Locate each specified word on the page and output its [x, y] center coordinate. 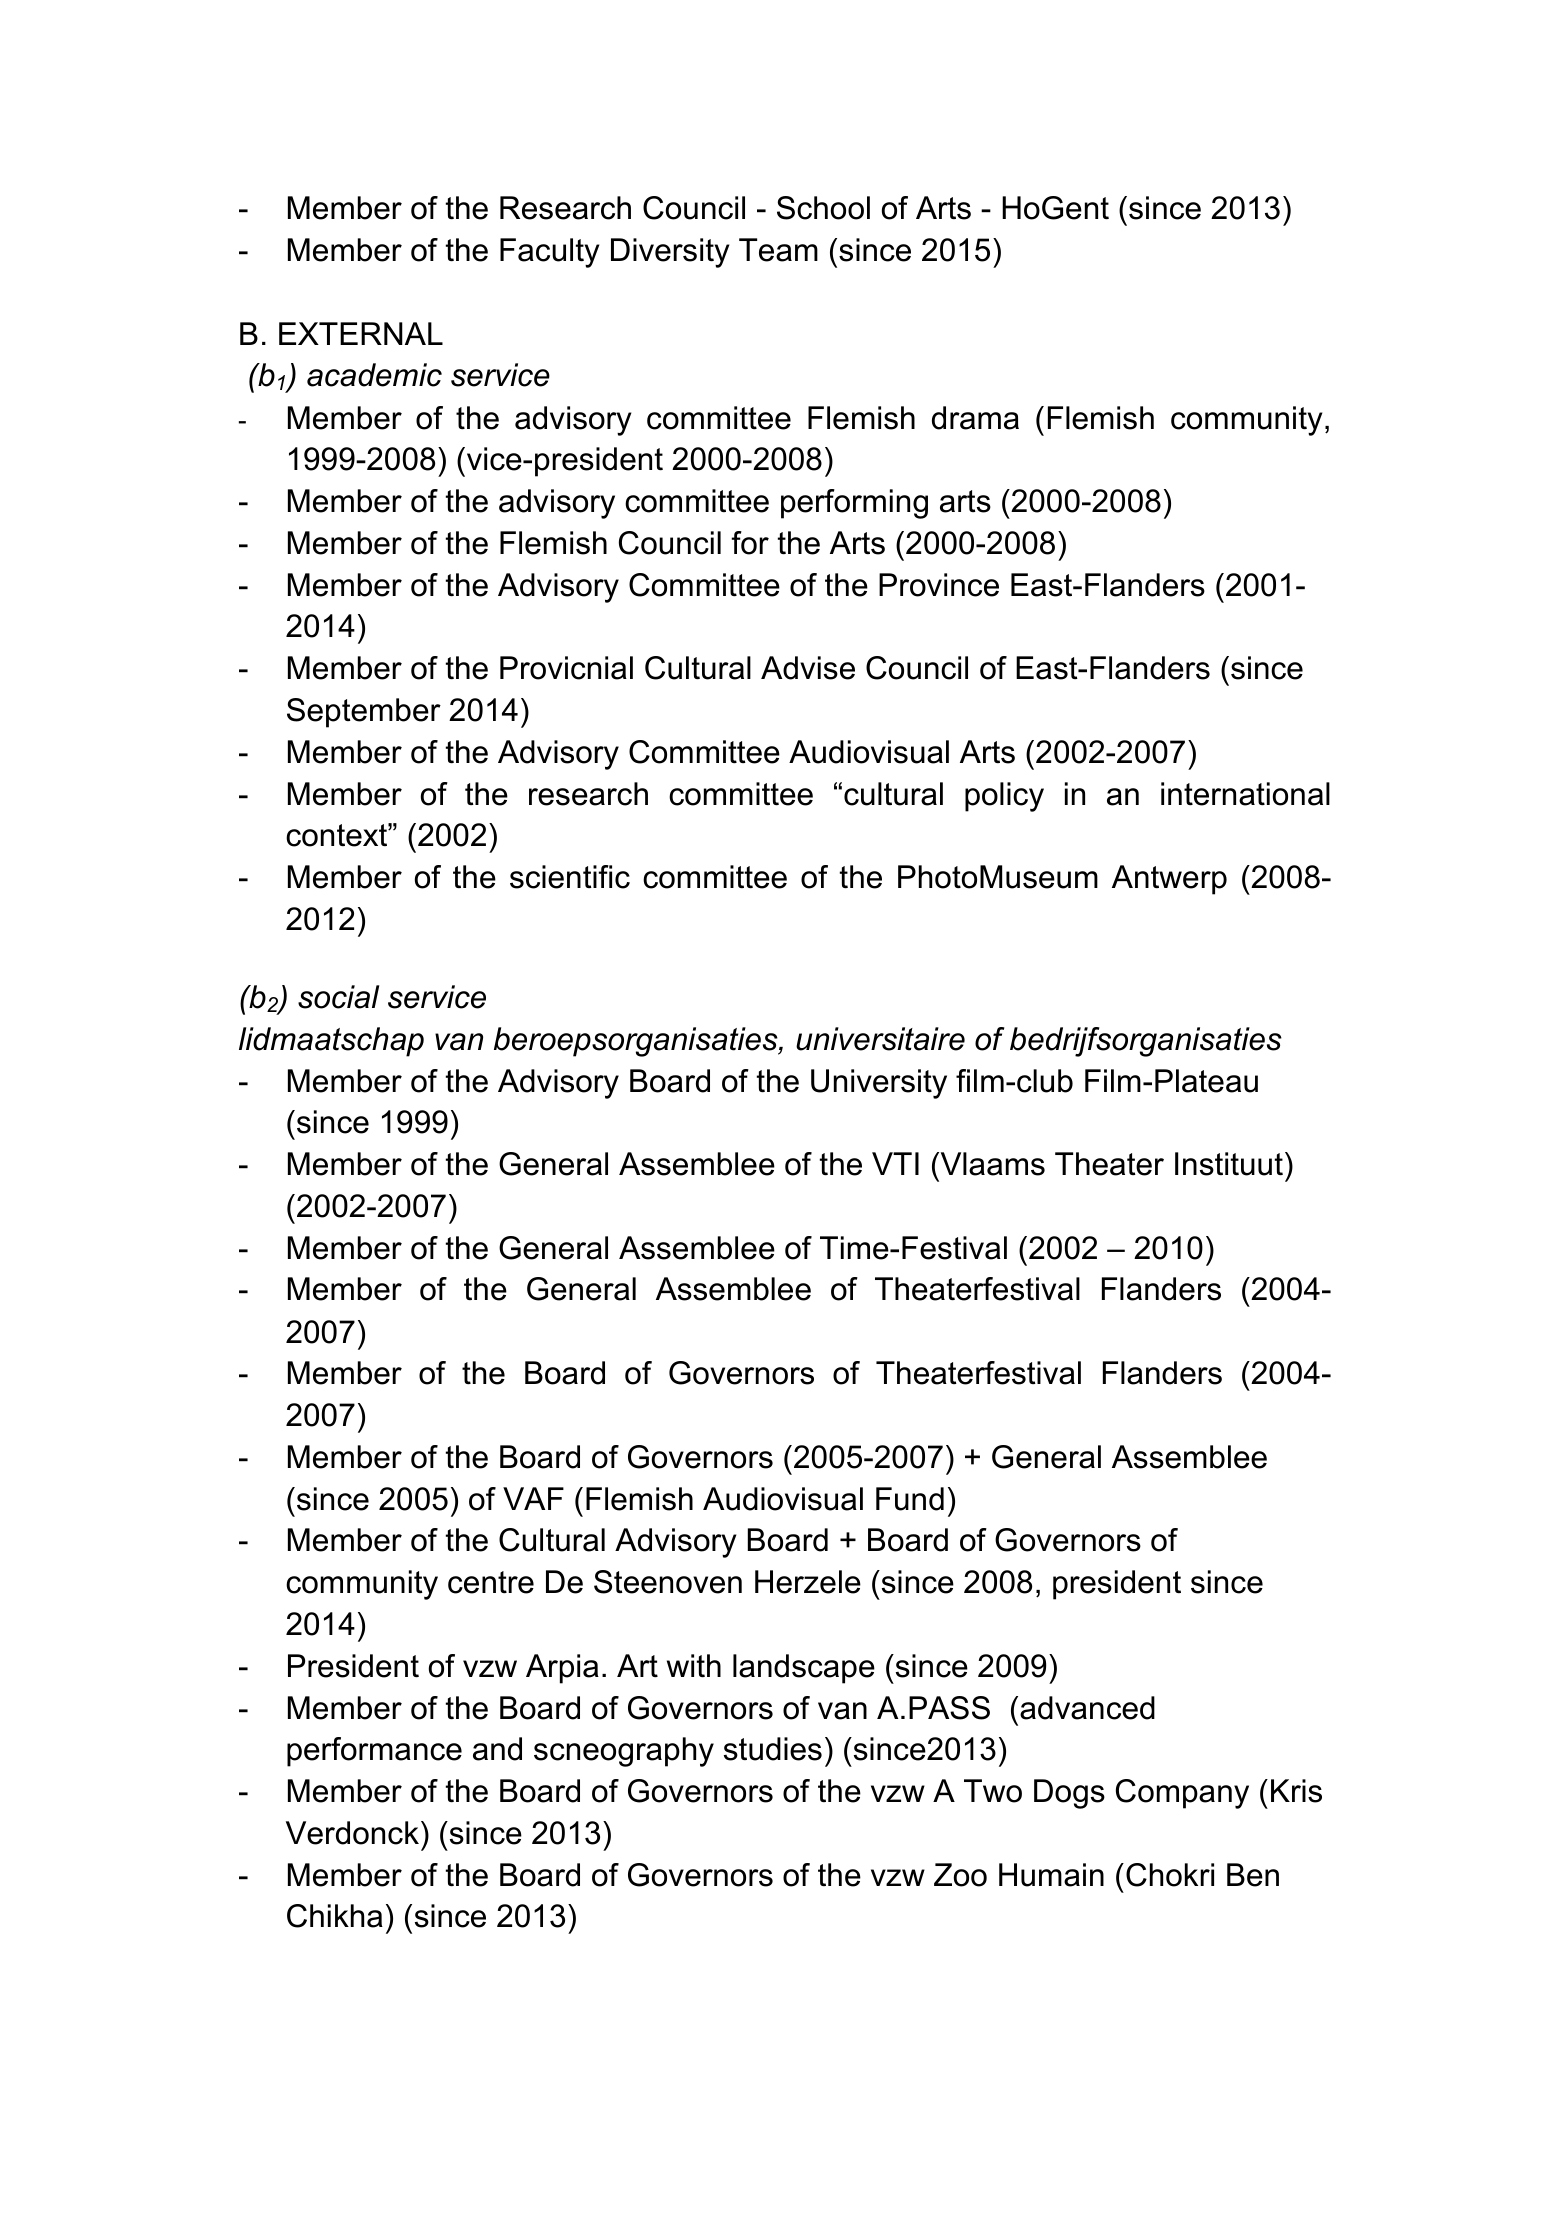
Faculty [549, 253]
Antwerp [1169, 880]
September [364, 713]
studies [773, 1749]
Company [1182, 1794]
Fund [910, 1499]
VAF [533, 1498]
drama [975, 418]
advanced [1087, 1708]
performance [374, 1752]
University [879, 1084]
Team [778, 250]
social [338, 997]
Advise [808, 668]
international [1245, 794]
